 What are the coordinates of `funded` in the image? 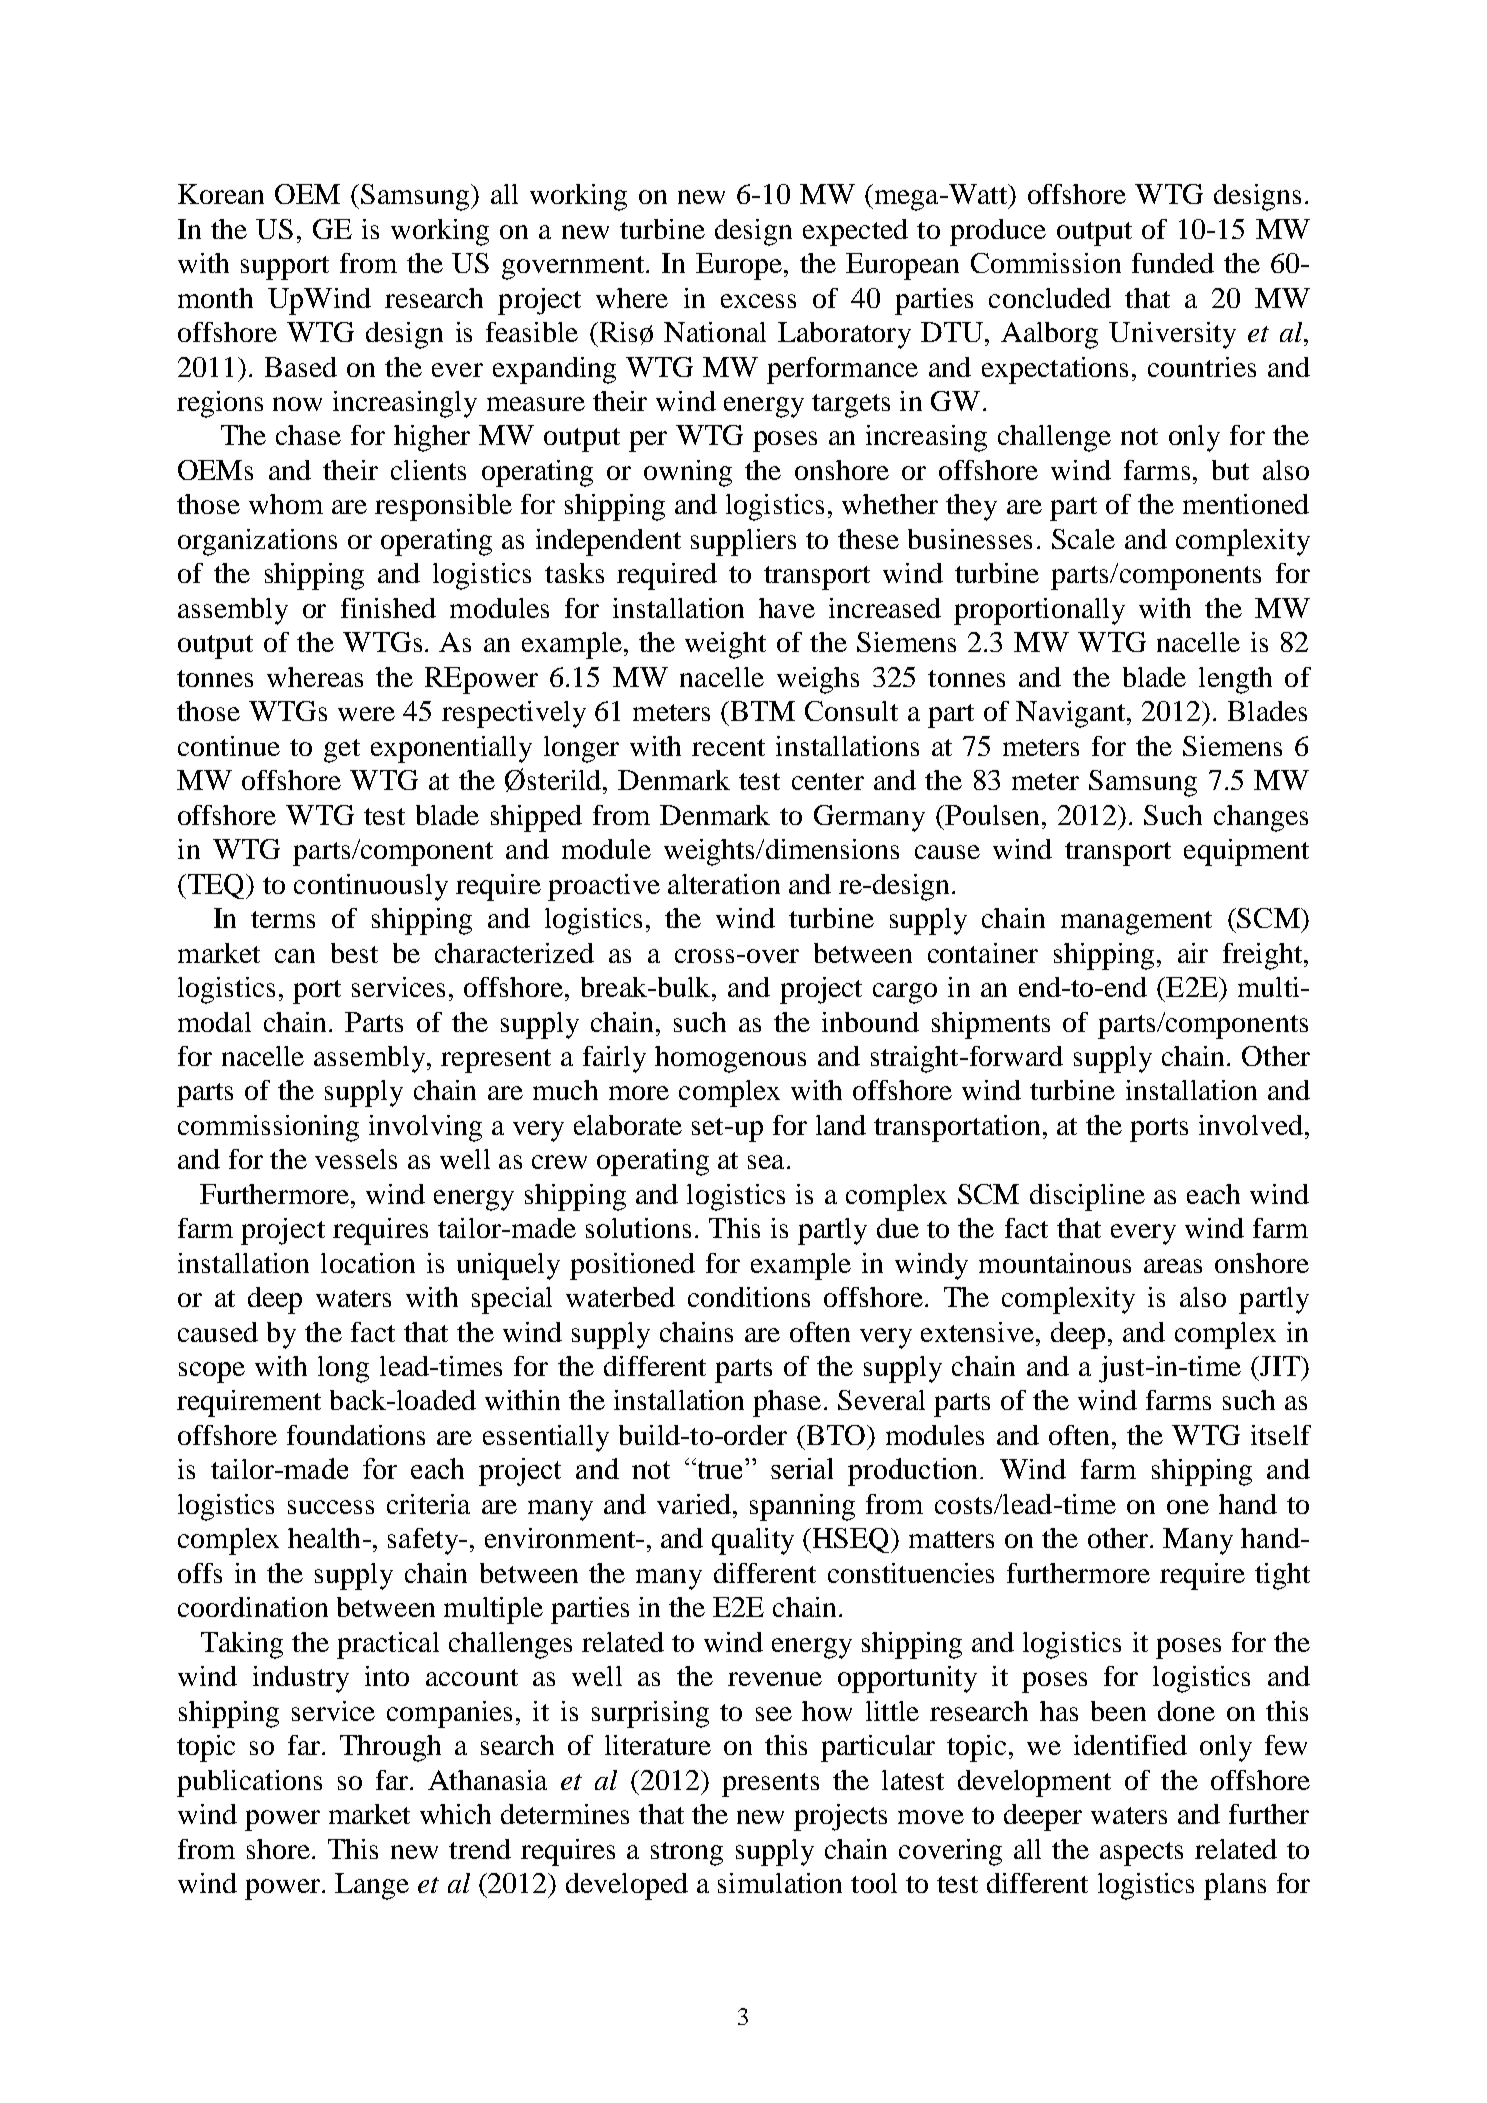 It's located at (1173, 263).
